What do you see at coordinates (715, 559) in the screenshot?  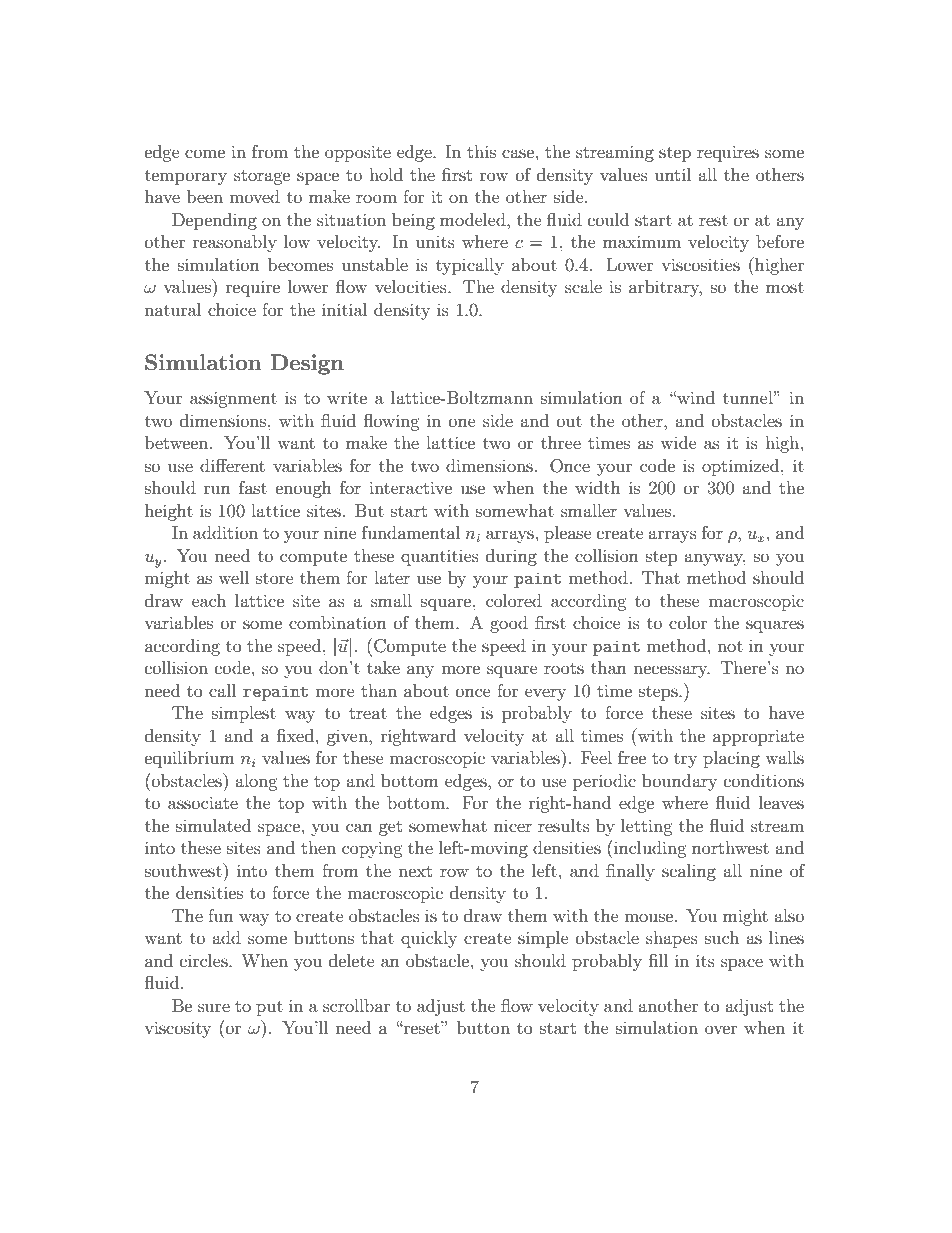 I see `anyway` at bounding box center [715, 559].
